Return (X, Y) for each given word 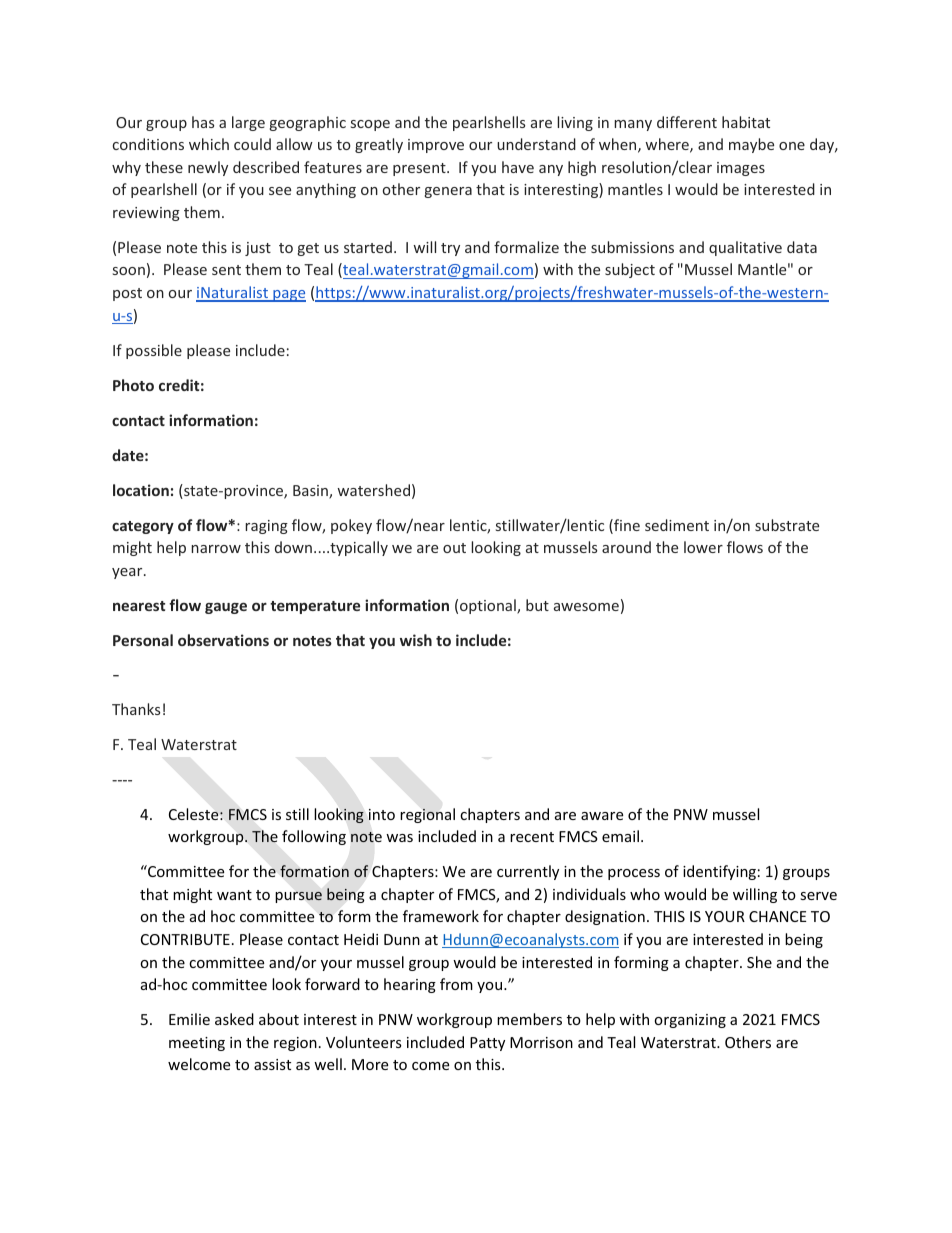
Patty (487, 1044)
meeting (197, 1044)
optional (489, 606)
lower (703, 547)
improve (436, 146)
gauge (226, 608)
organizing (690, 1021)
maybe (751, 145)
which (209, 144)
